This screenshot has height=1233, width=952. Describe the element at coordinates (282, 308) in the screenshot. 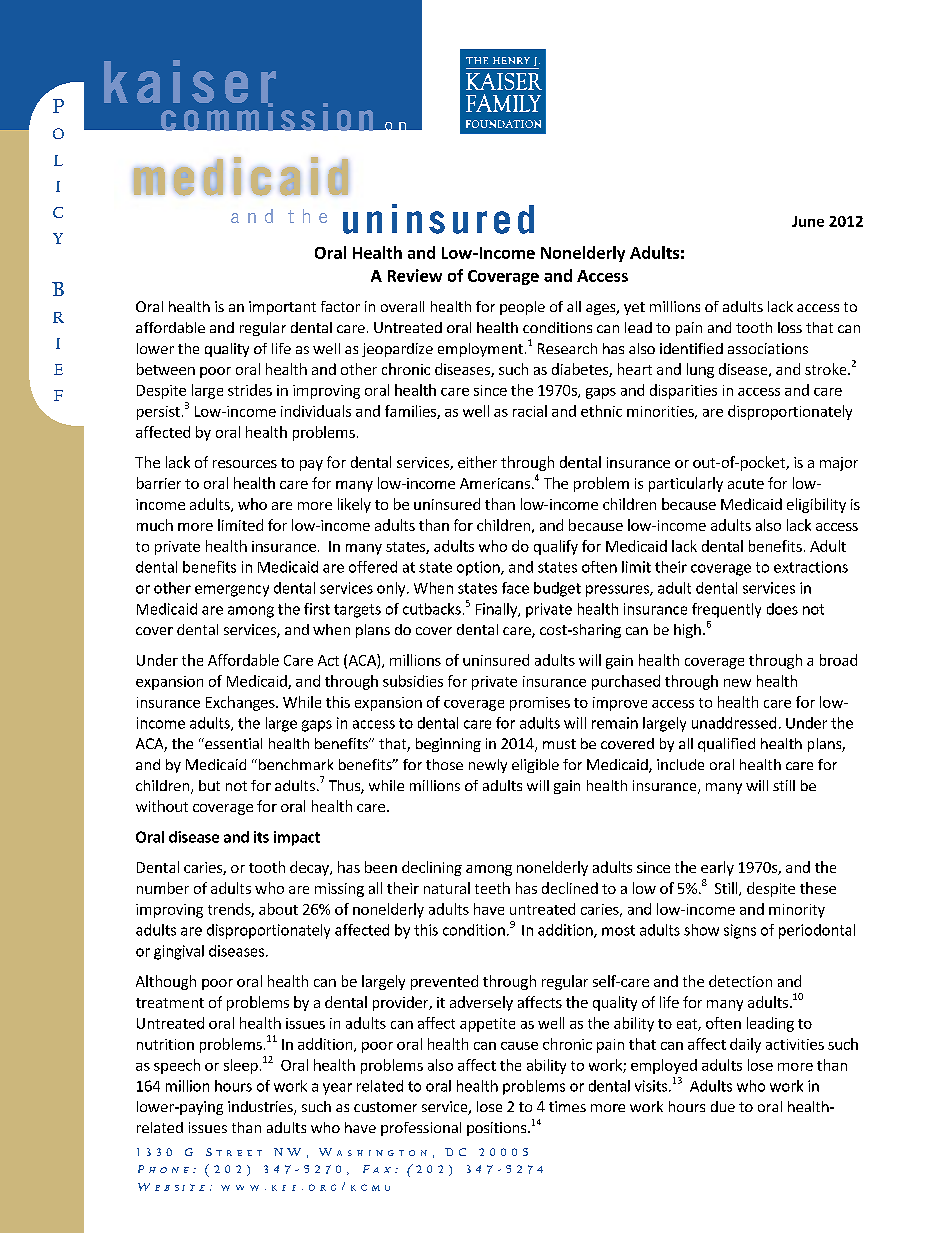

I see `important` at that location.
